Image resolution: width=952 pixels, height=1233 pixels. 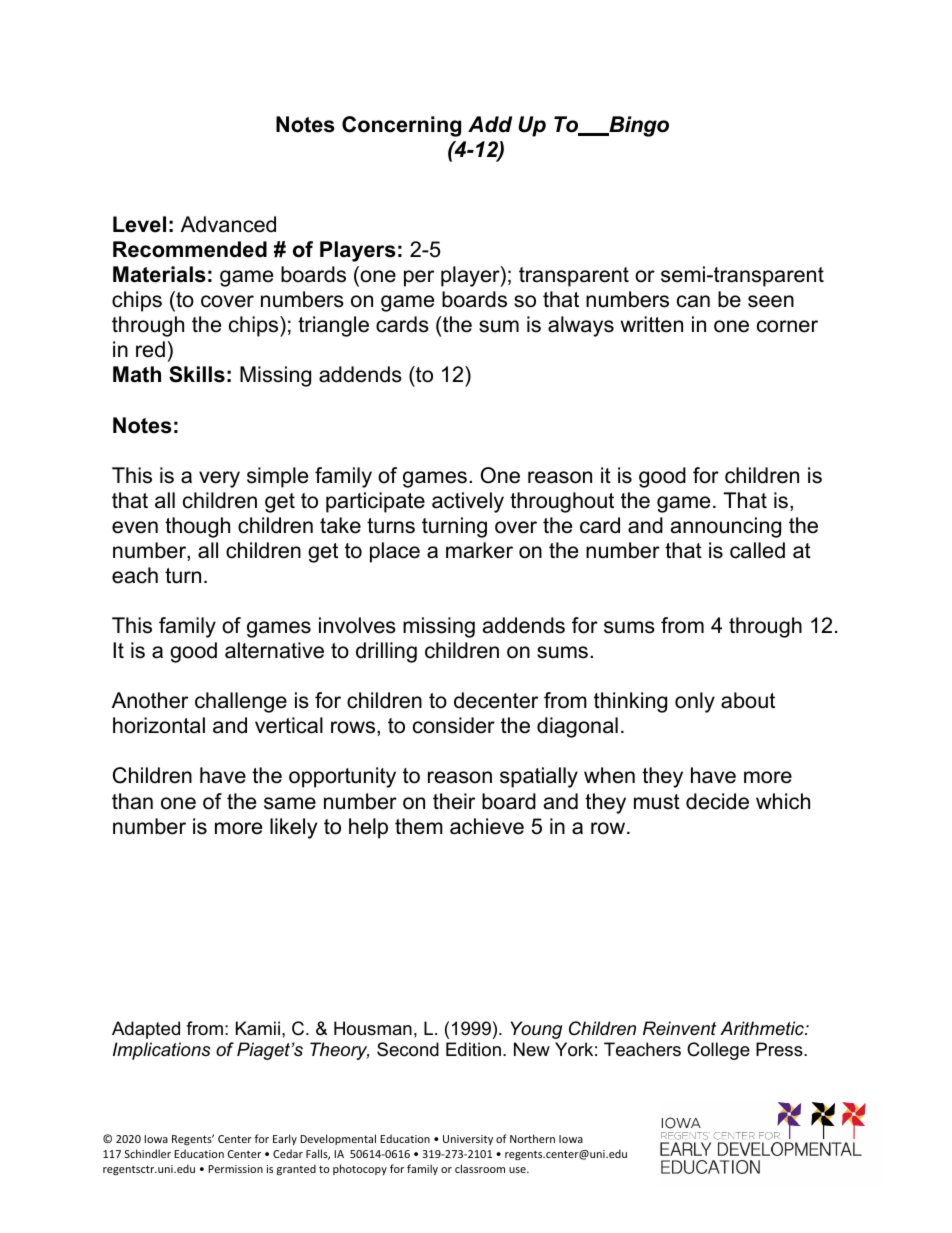 I want to click on alternative, so click(x=274, y=650).
